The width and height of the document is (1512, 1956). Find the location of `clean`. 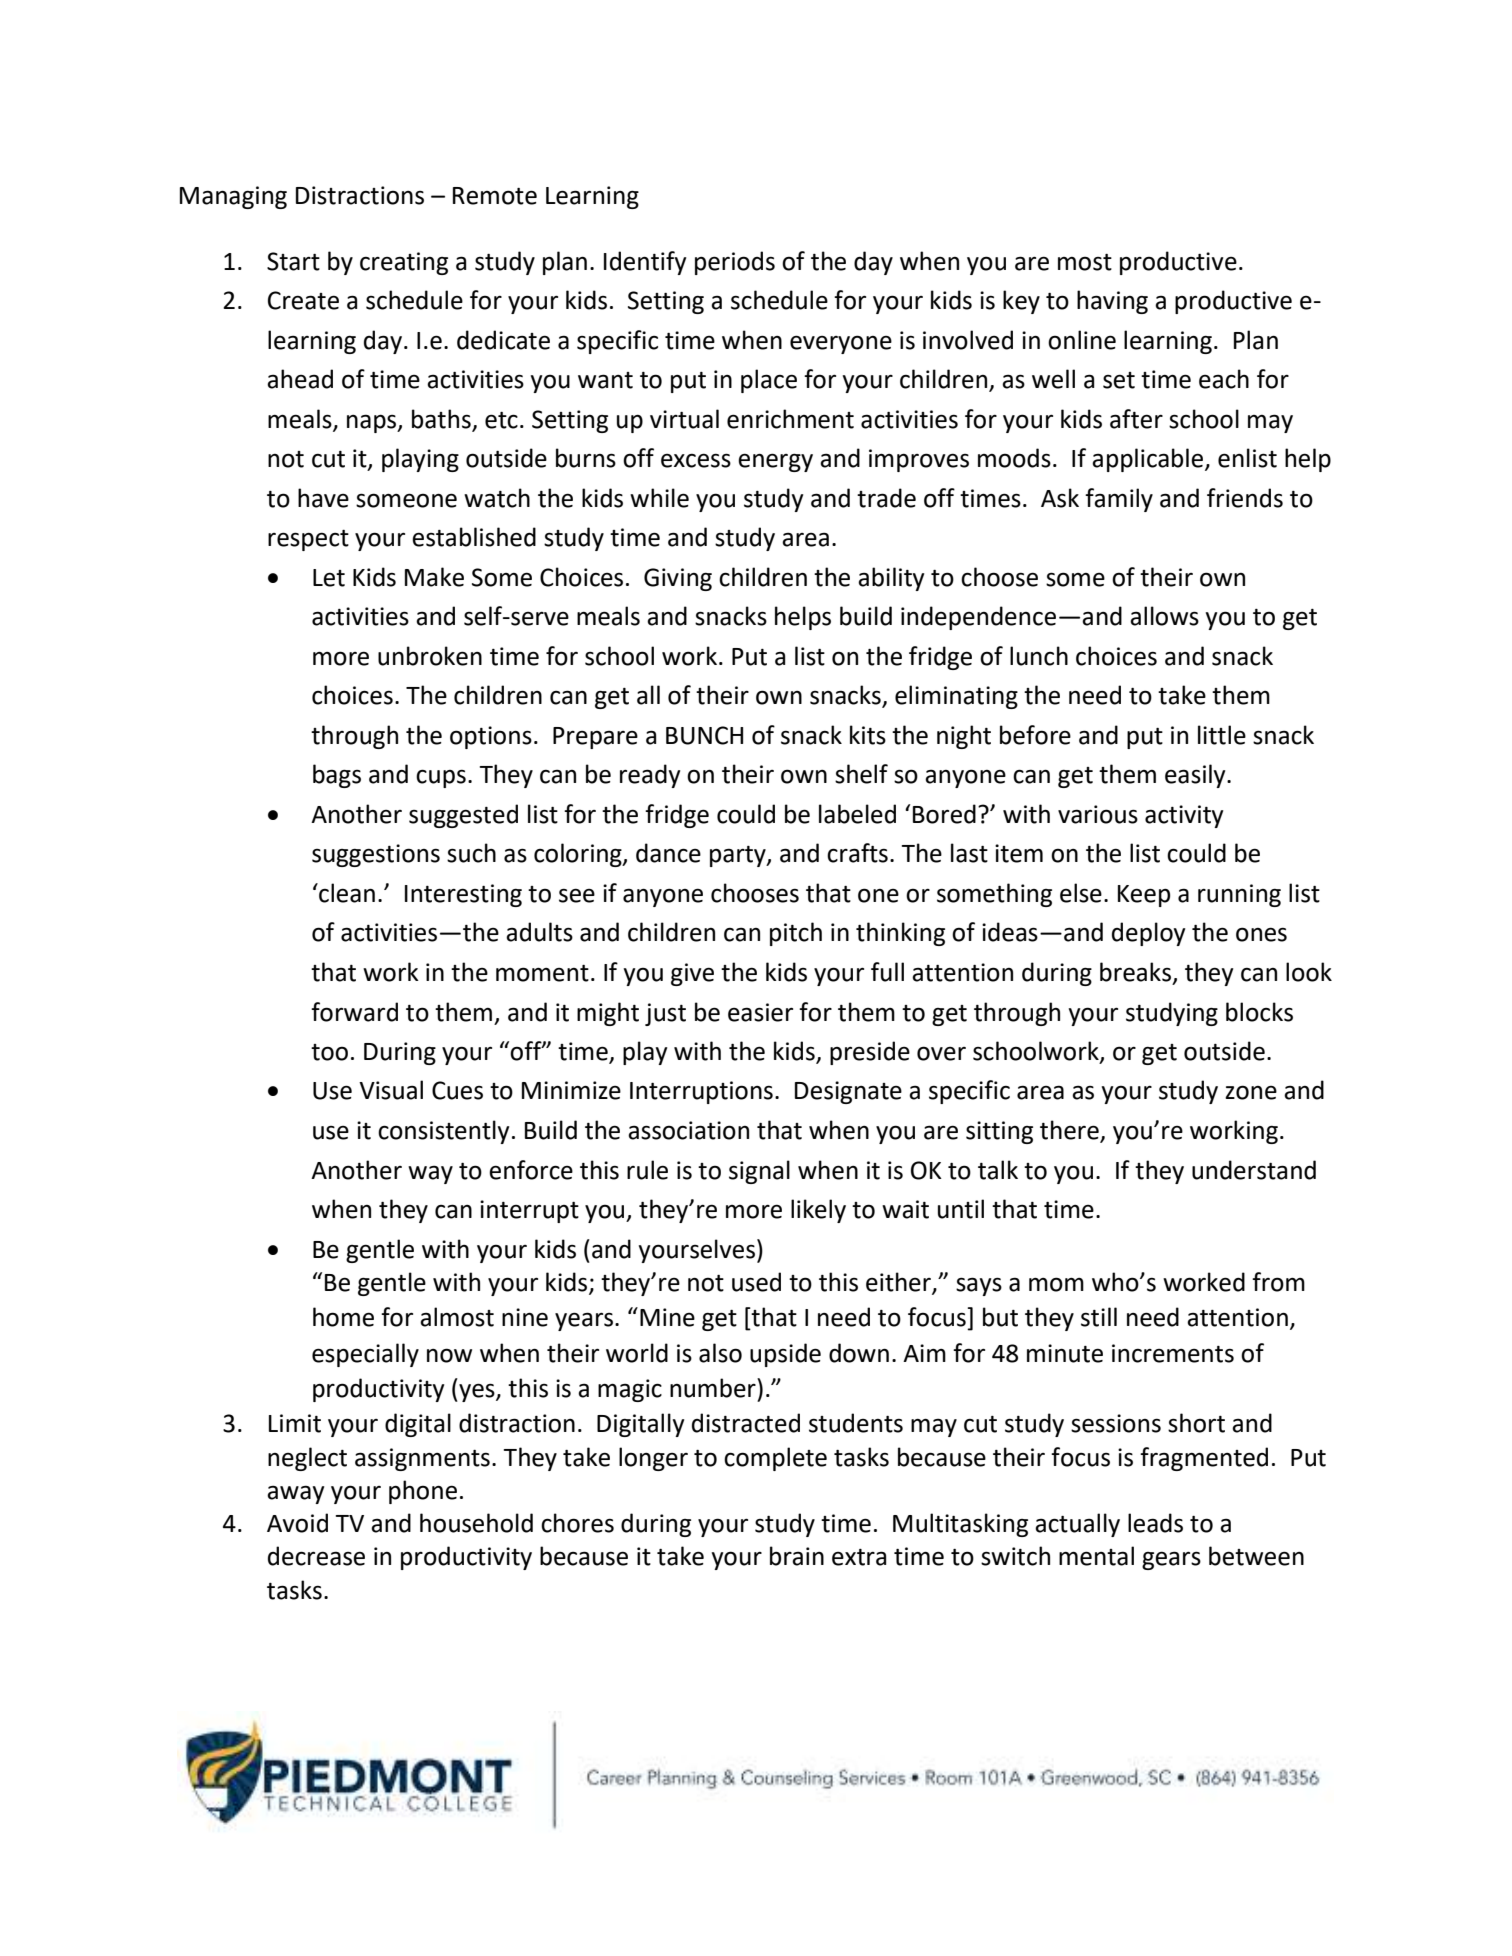

clean is located at coordinates (346, 893).
